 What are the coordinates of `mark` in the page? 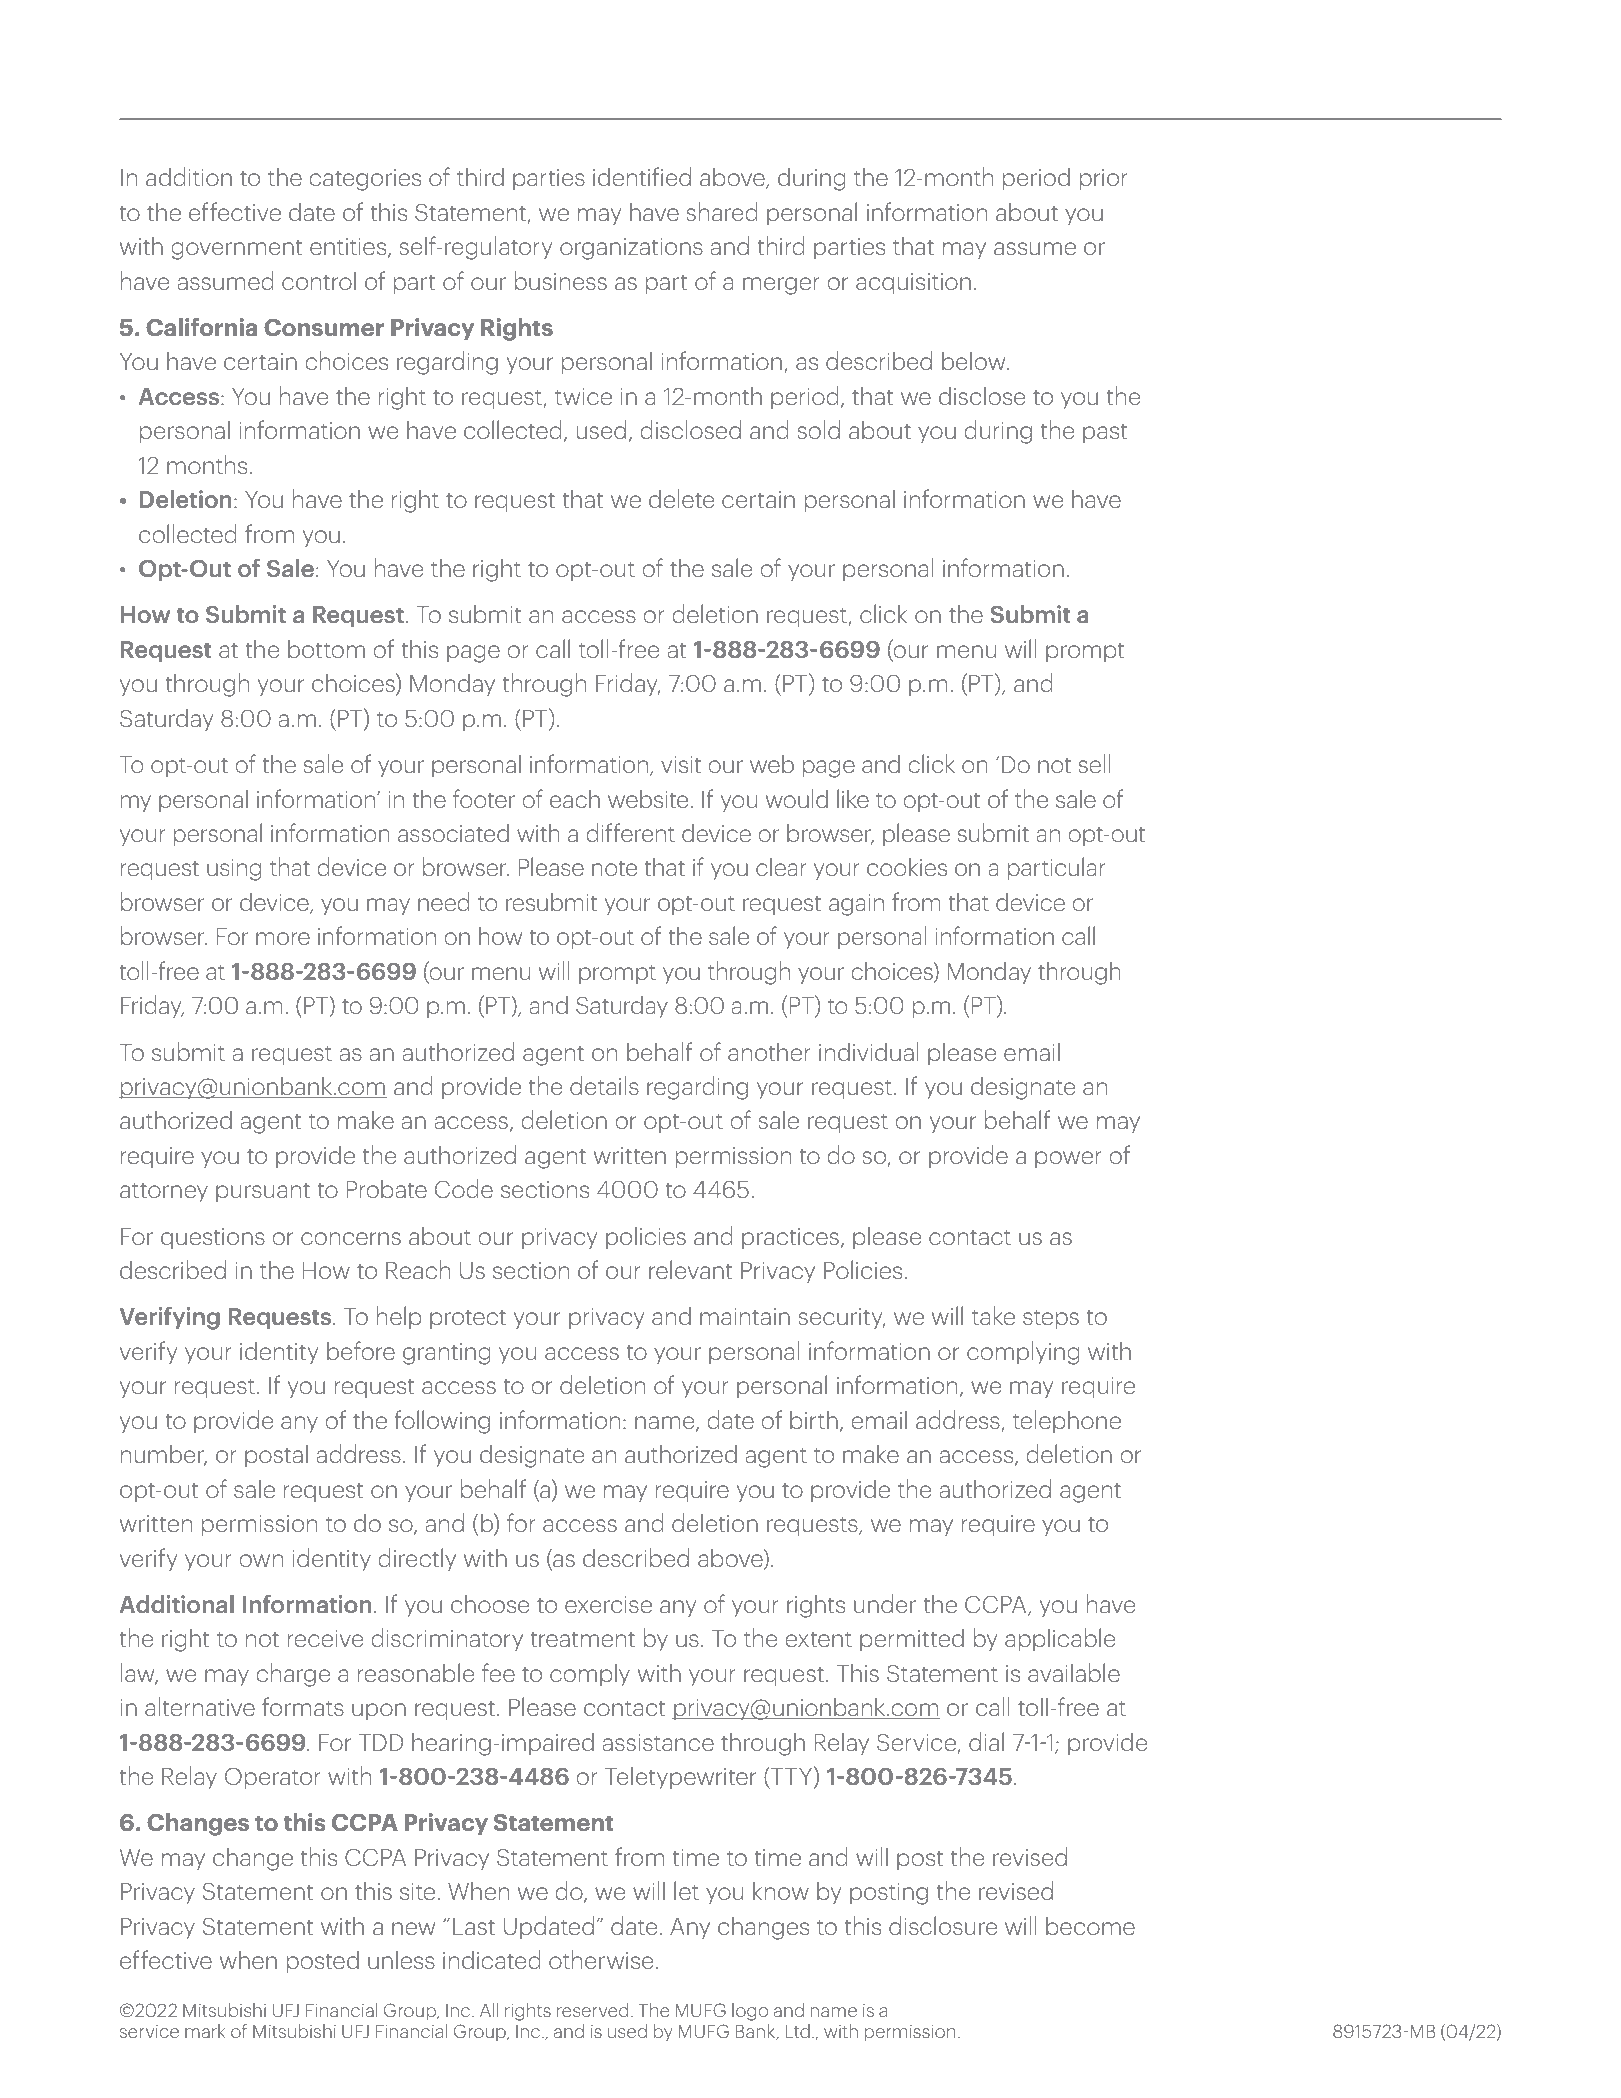 It's located at (205, 2031).
